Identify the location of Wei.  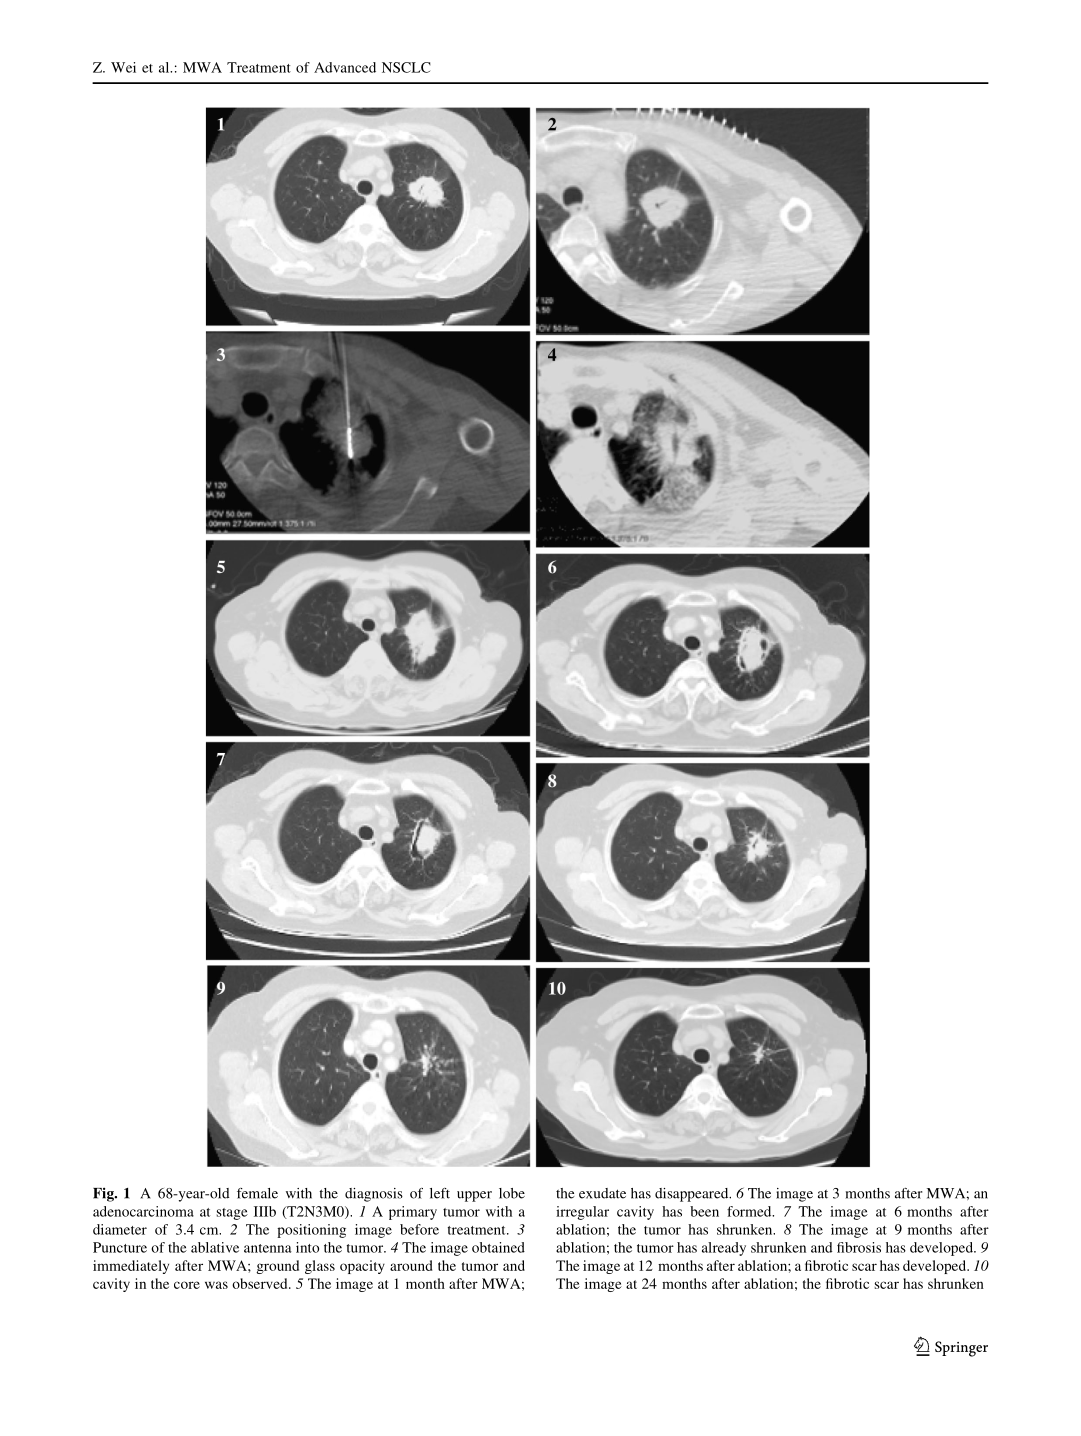
(123, 67).
